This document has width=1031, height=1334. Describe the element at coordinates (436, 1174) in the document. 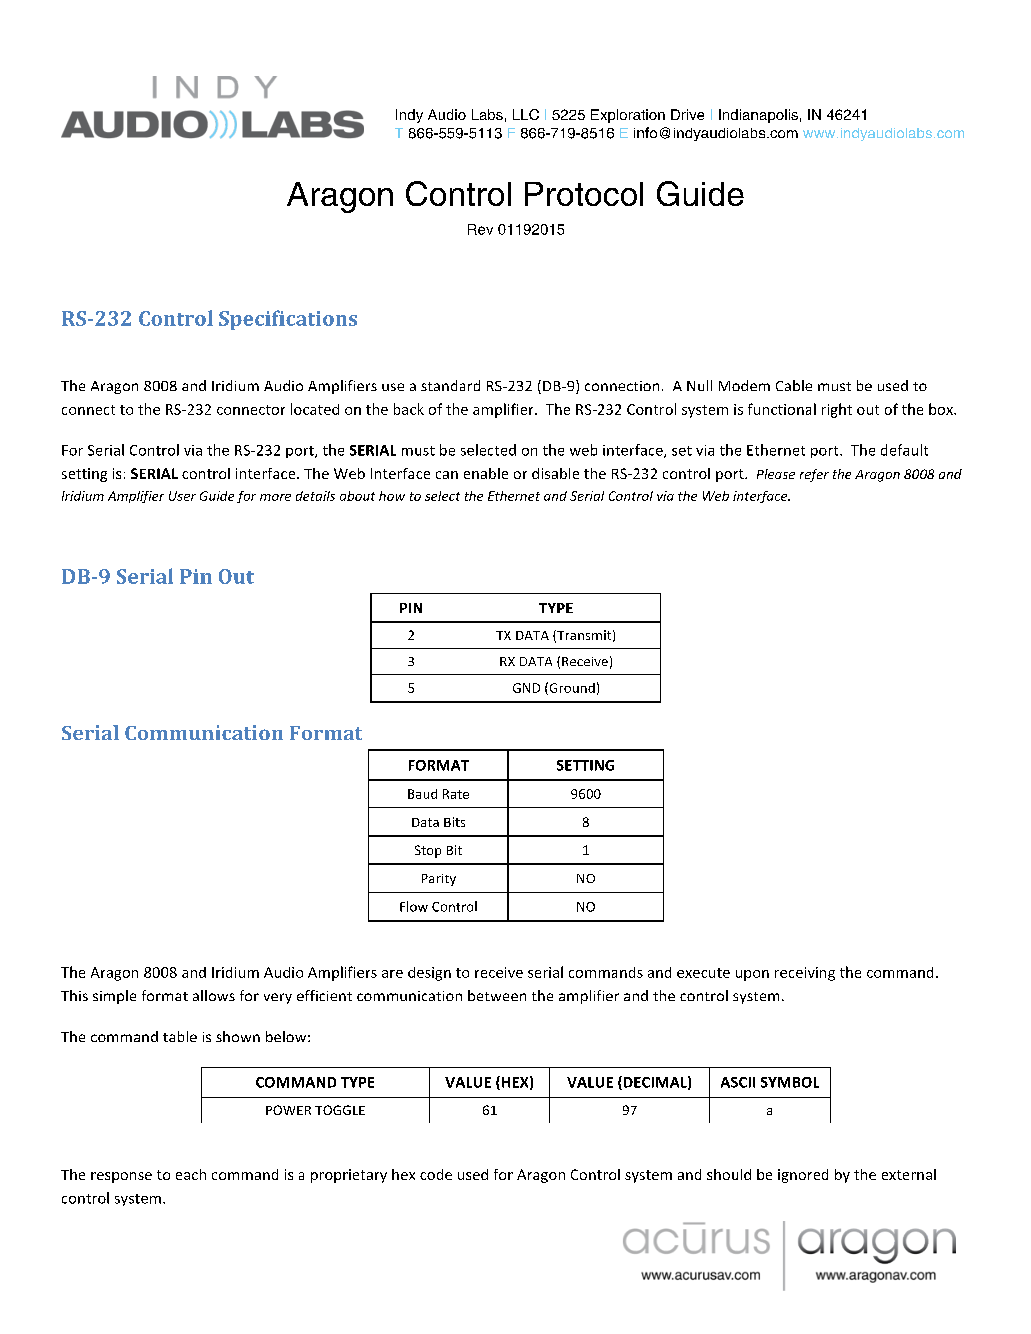

I see `code` at that location.
